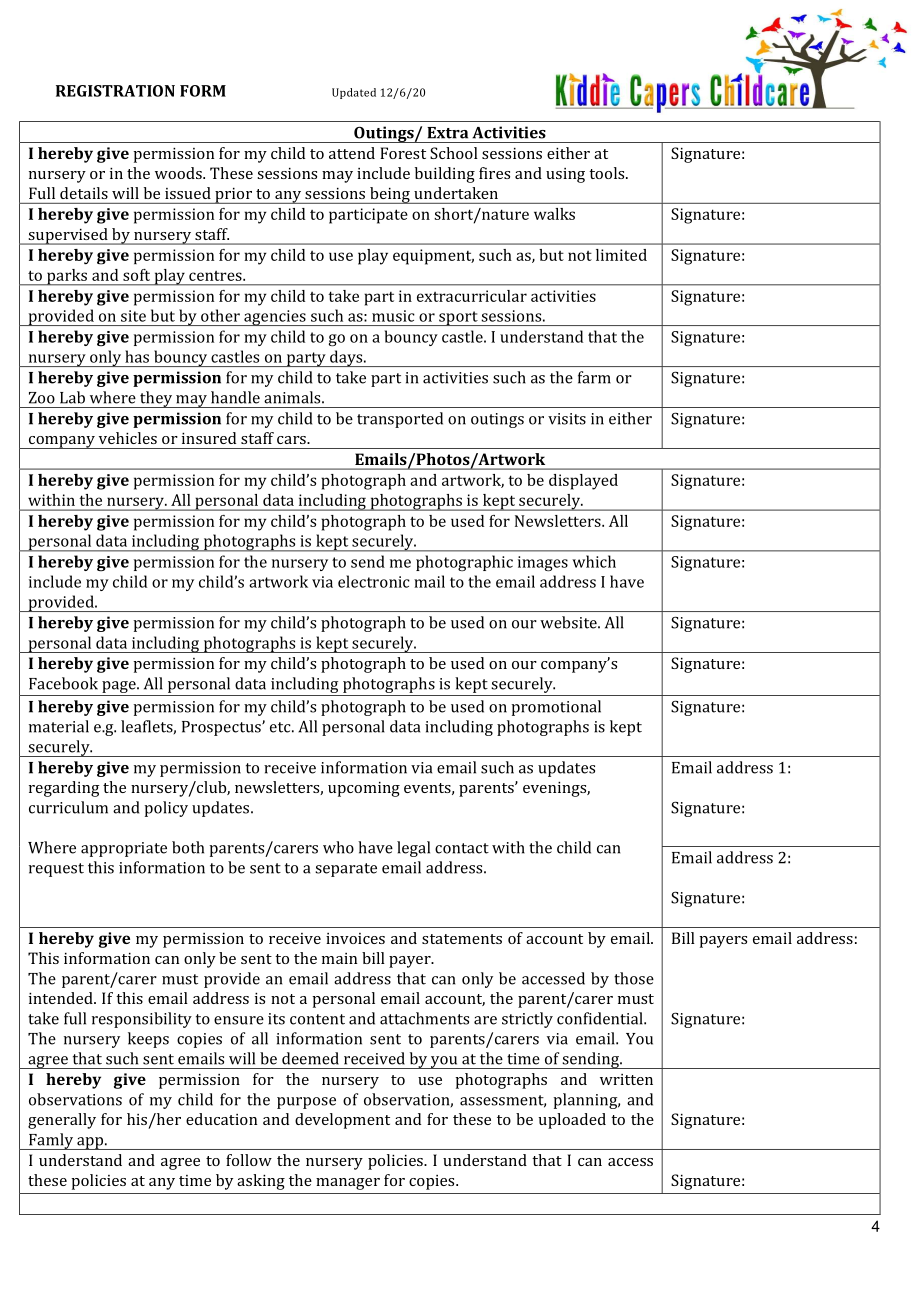  What do you see at coordinates (62, 1121) in the image?
I see `generally` at bounding box center [62, 1121].
